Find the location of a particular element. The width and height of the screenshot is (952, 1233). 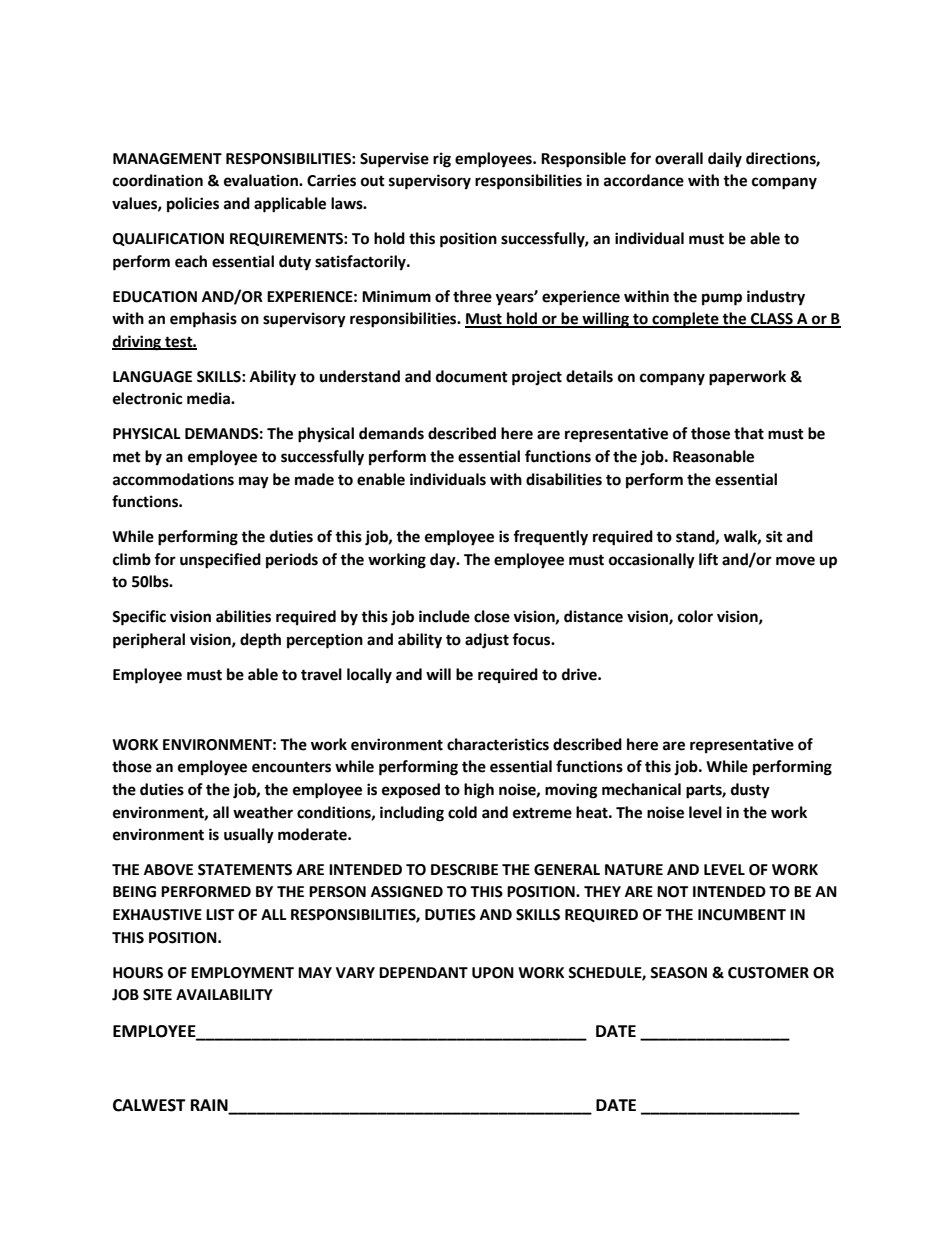

day is located at coordinates (444, 561).
